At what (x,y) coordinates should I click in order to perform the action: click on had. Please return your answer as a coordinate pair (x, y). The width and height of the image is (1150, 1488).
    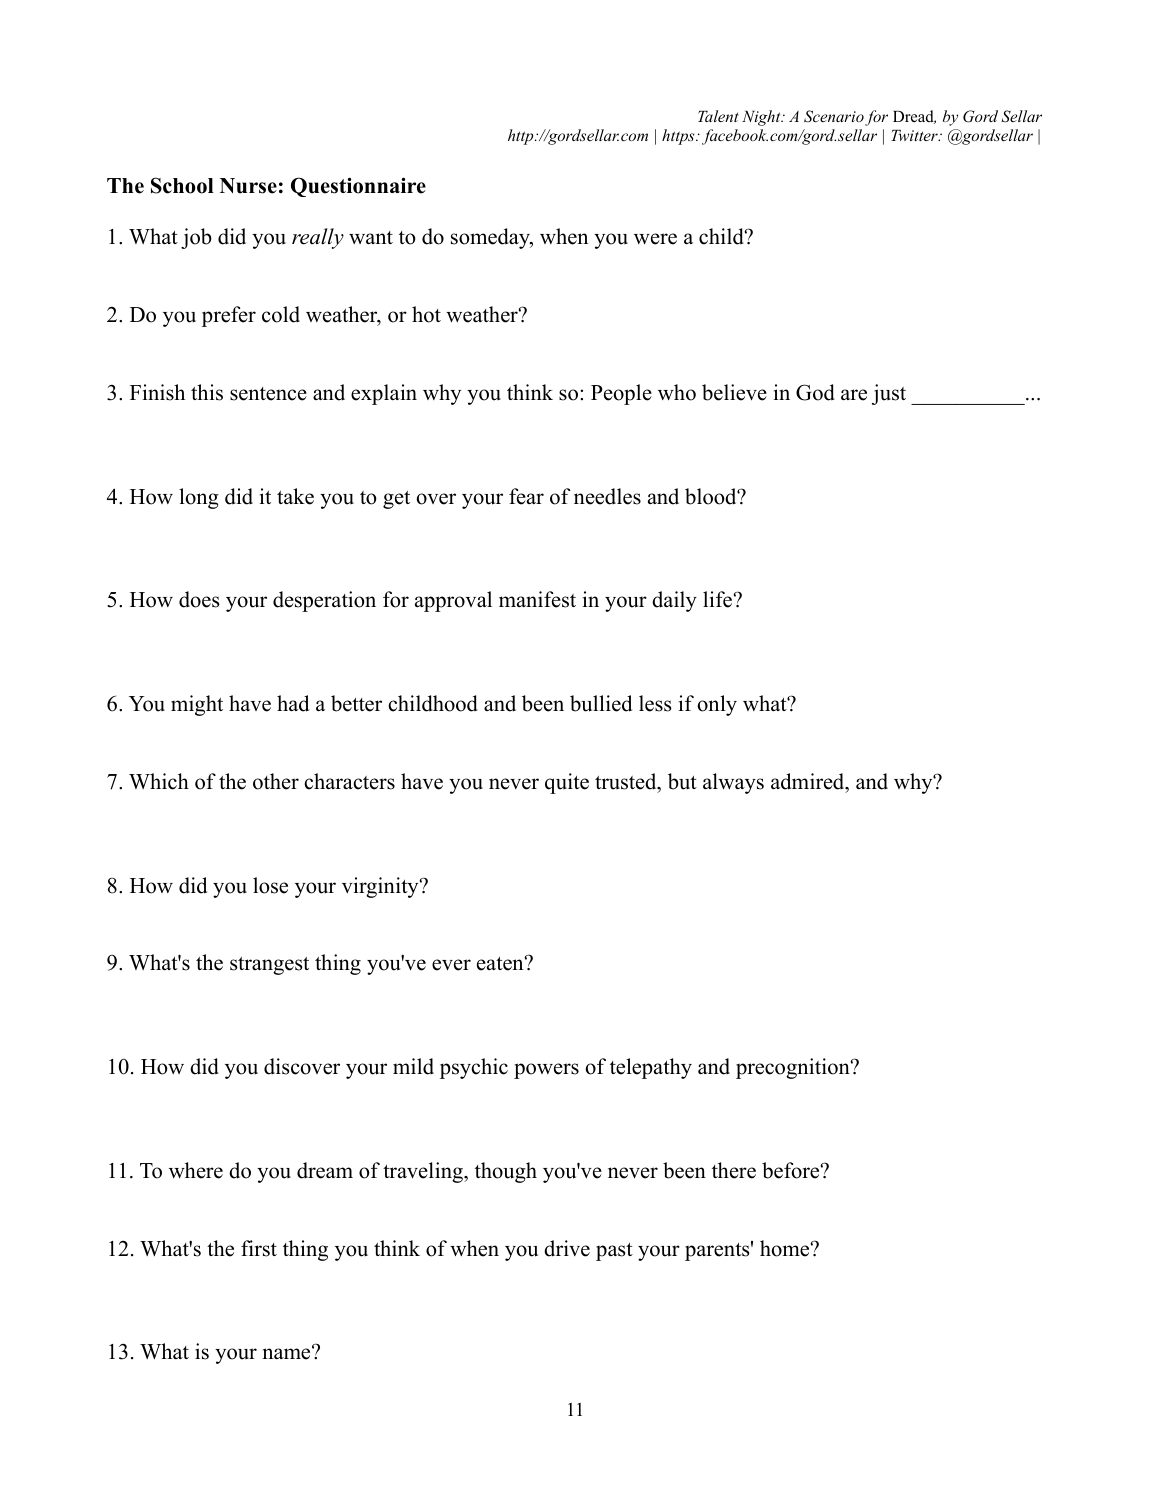
    Looking at the image, I should click on (293, 703).
